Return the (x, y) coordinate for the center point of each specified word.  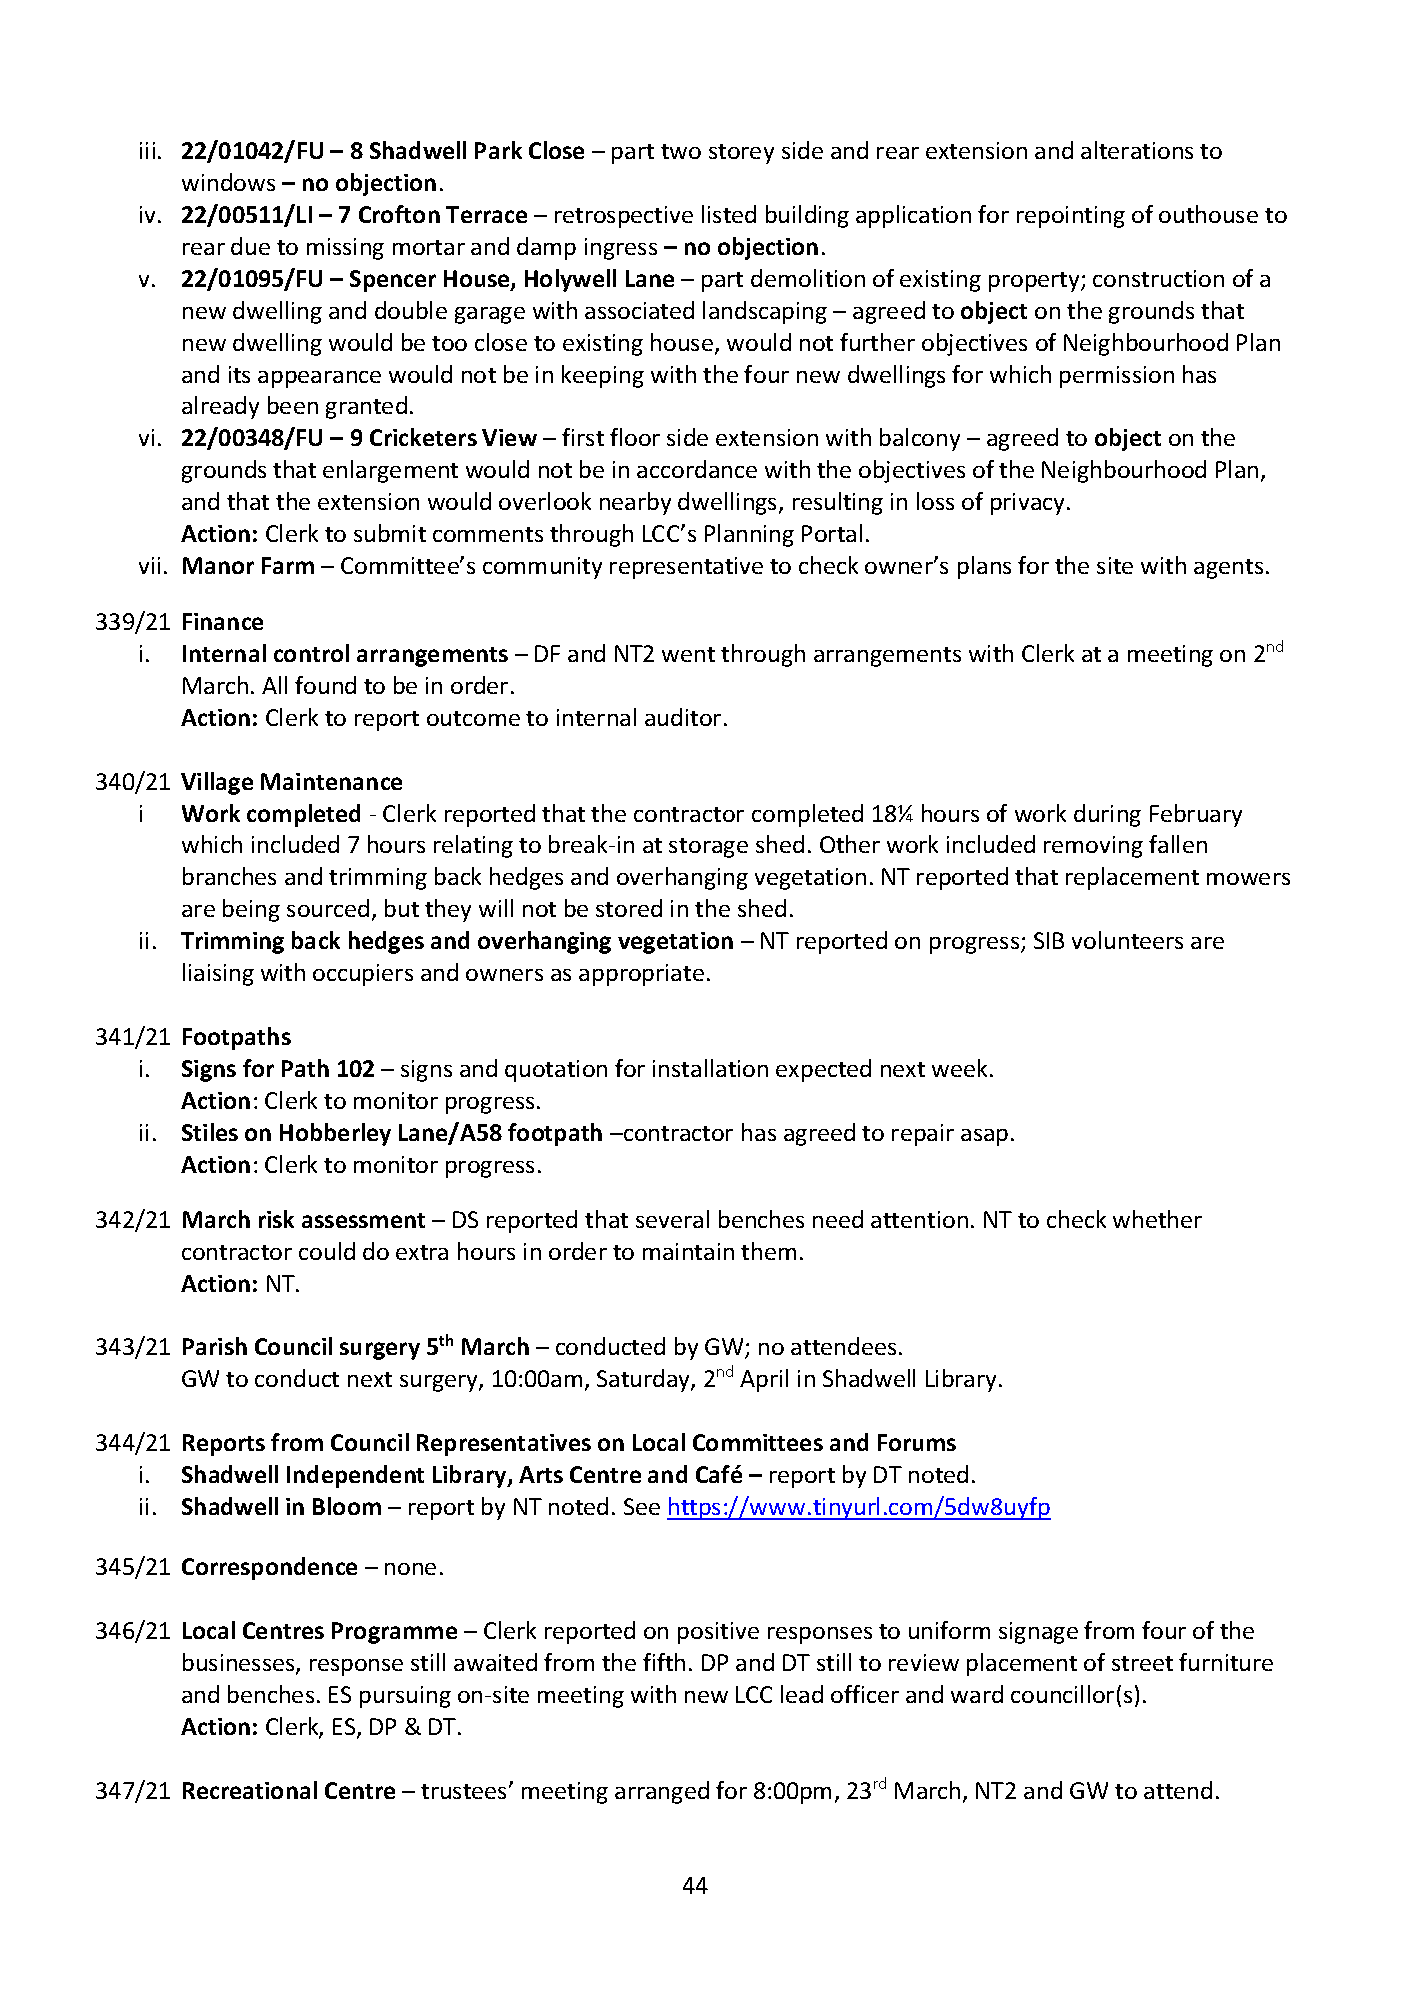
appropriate (641, 975)
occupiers (363, 975)
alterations (1137, 150)
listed (729, 214)
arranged (662, 1792)
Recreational (250, 1790)
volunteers (1127, 940)
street (1142, 1663)
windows (228, 182)
